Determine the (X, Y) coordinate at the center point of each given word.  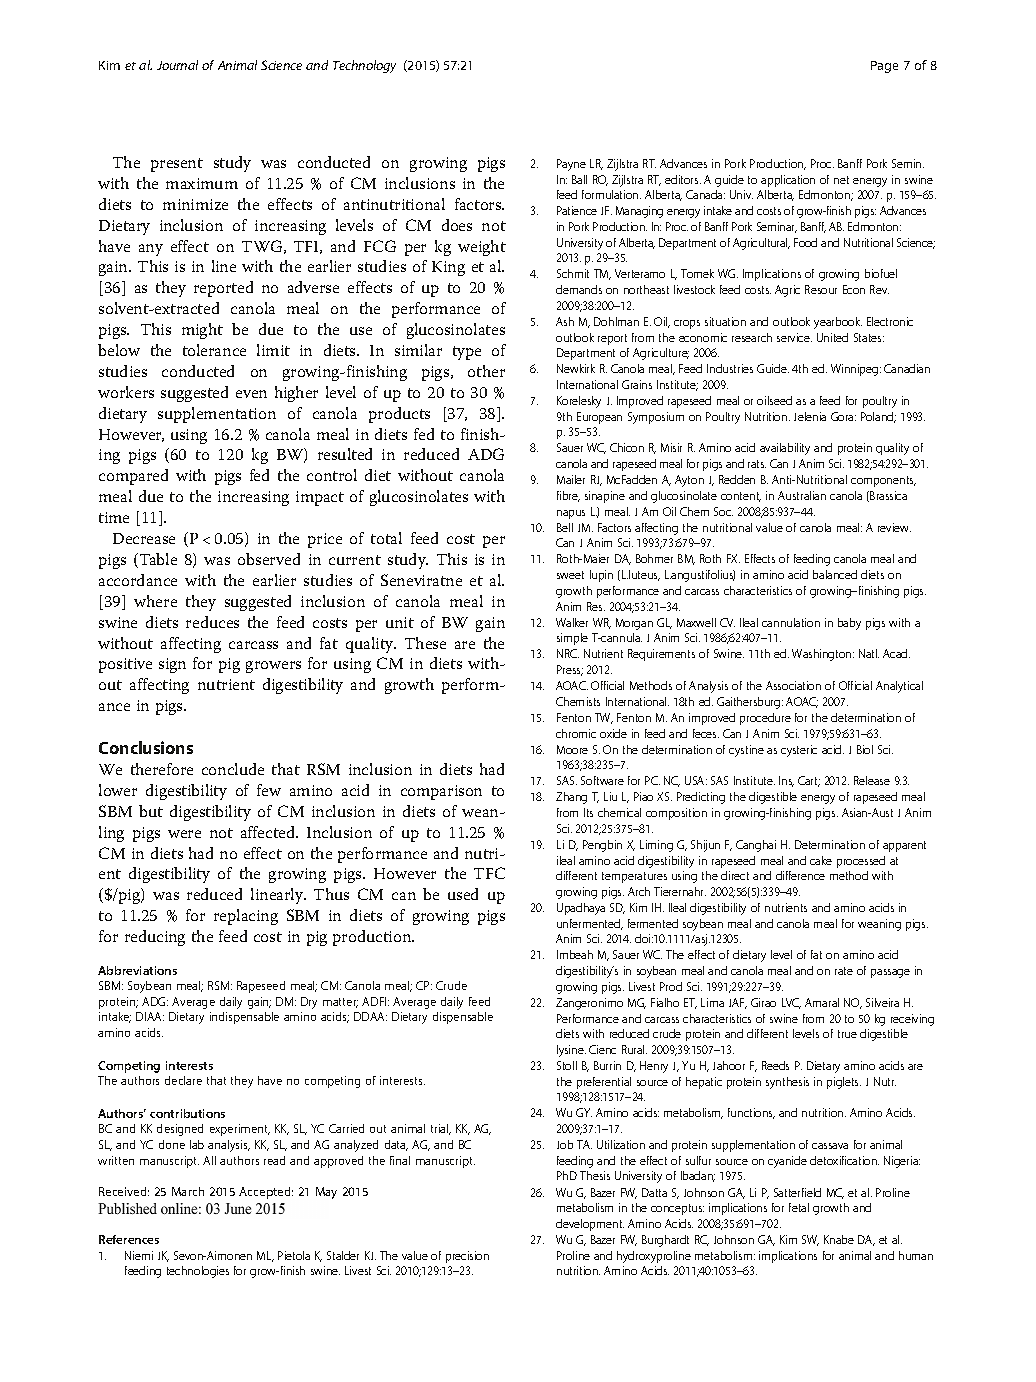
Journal (177, 65)
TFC (489, 873)
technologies (198, 1272)
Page (884, 67)
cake (821, 860)
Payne (571, 165)
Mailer (571, 479)
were (184, 834)
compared (133, 477)
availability (785, 449)
